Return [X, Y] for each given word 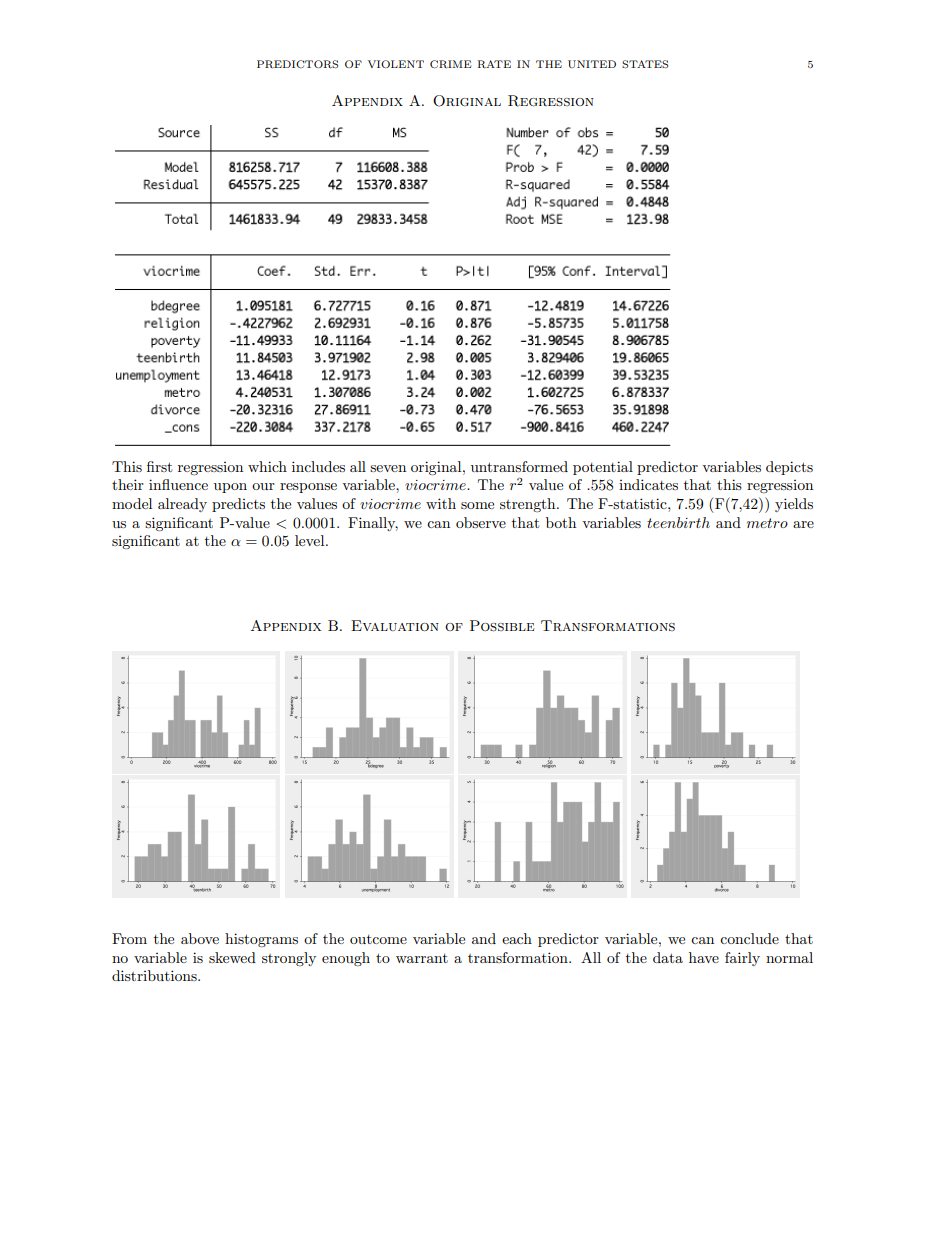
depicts [789, 468]
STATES [645, 64]
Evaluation [395, 625]
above [200, 938]
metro [767, 523]
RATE [494, 64]
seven [388, 468]
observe [481, 522]
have [704, 957]
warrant [422, 958]
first [159, 466]
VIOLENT [396, 64]
